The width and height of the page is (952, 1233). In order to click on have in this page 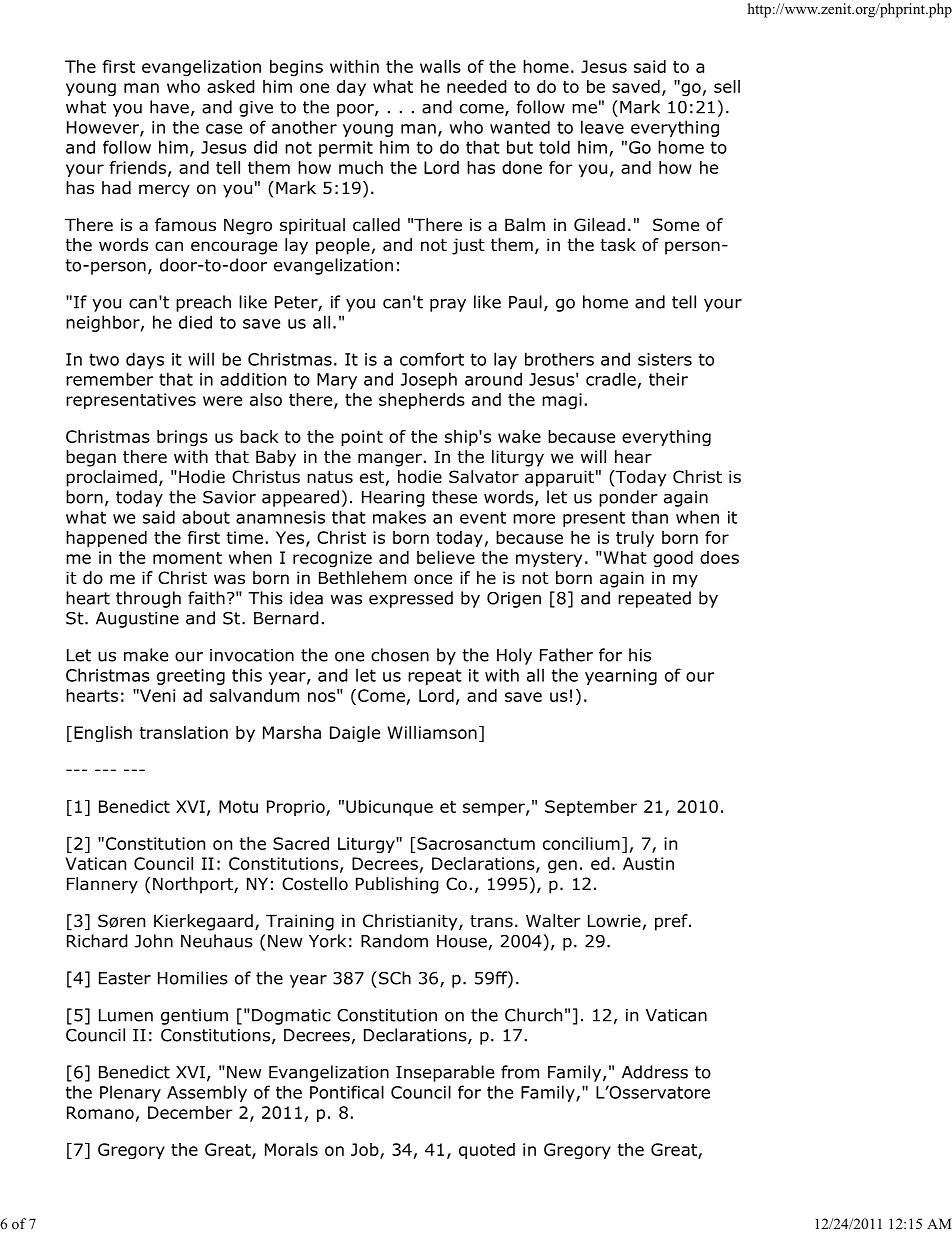, I will do `click(169, 107)`.
